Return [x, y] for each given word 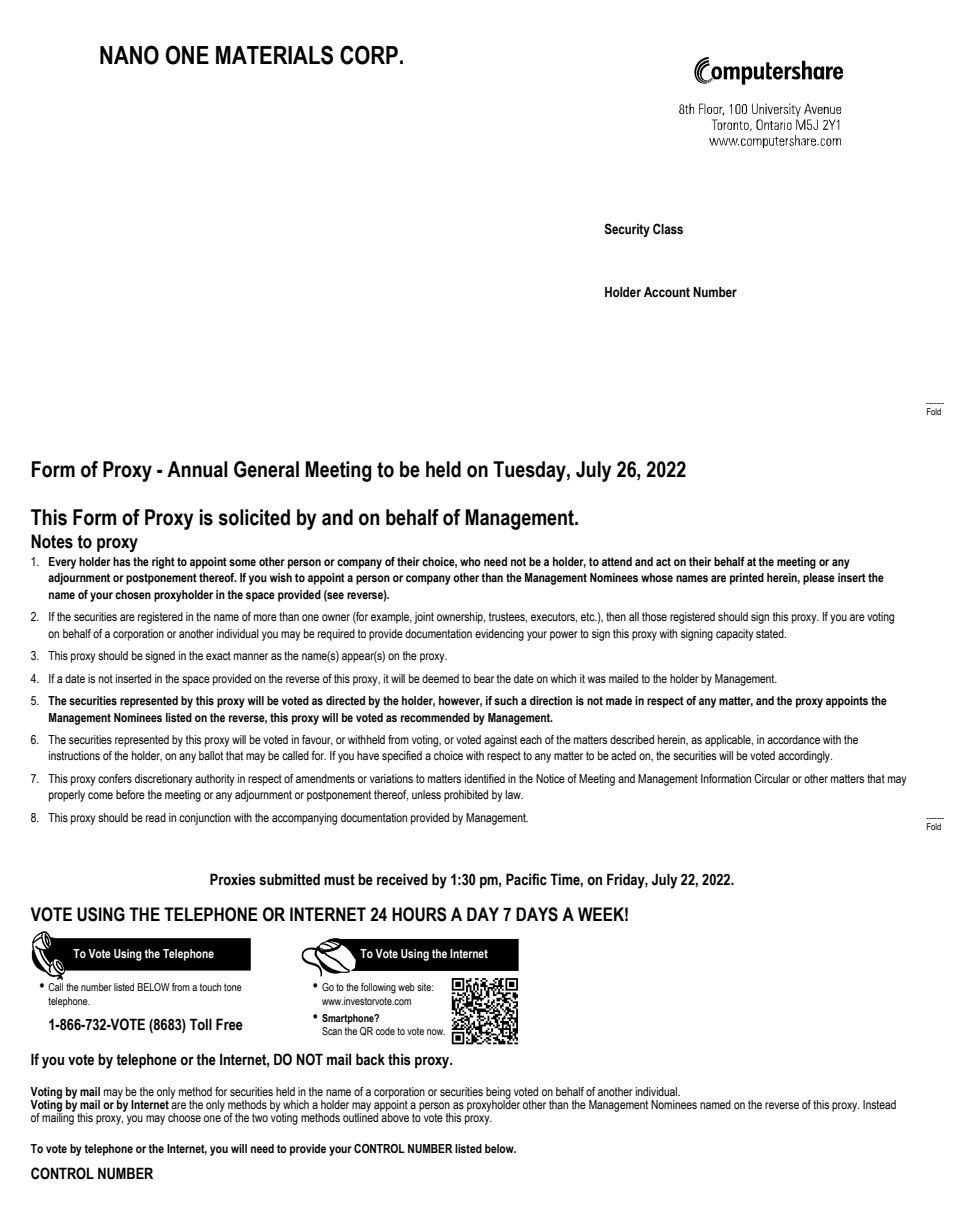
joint [424, 618]
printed [747, 579]
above [394, 1116]
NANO [129, 55]
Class [668, 229]
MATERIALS [274, 55]
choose [184, 1117]
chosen [133, 594]
